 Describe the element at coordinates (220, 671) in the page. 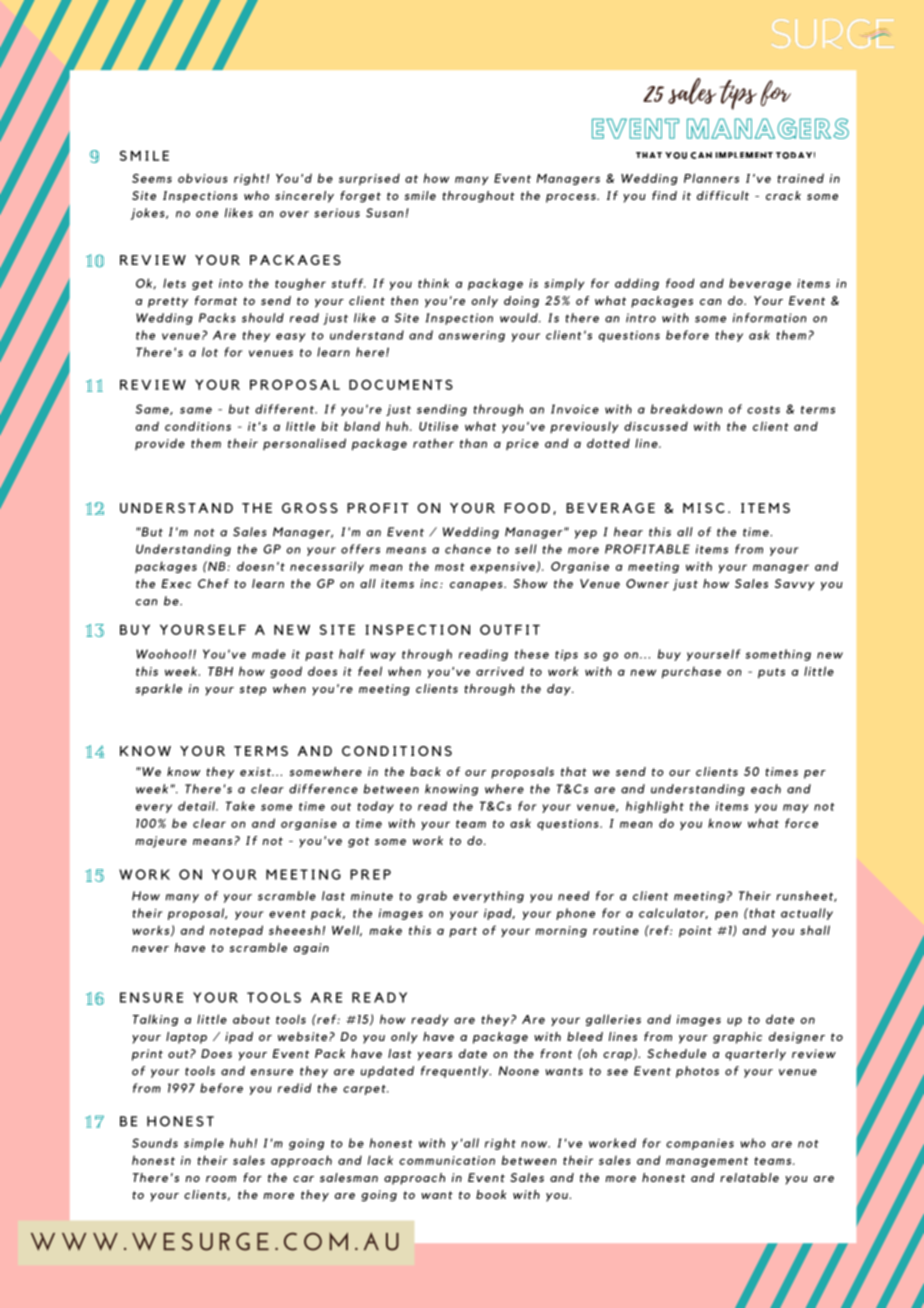

I see `TBH` at that location.
